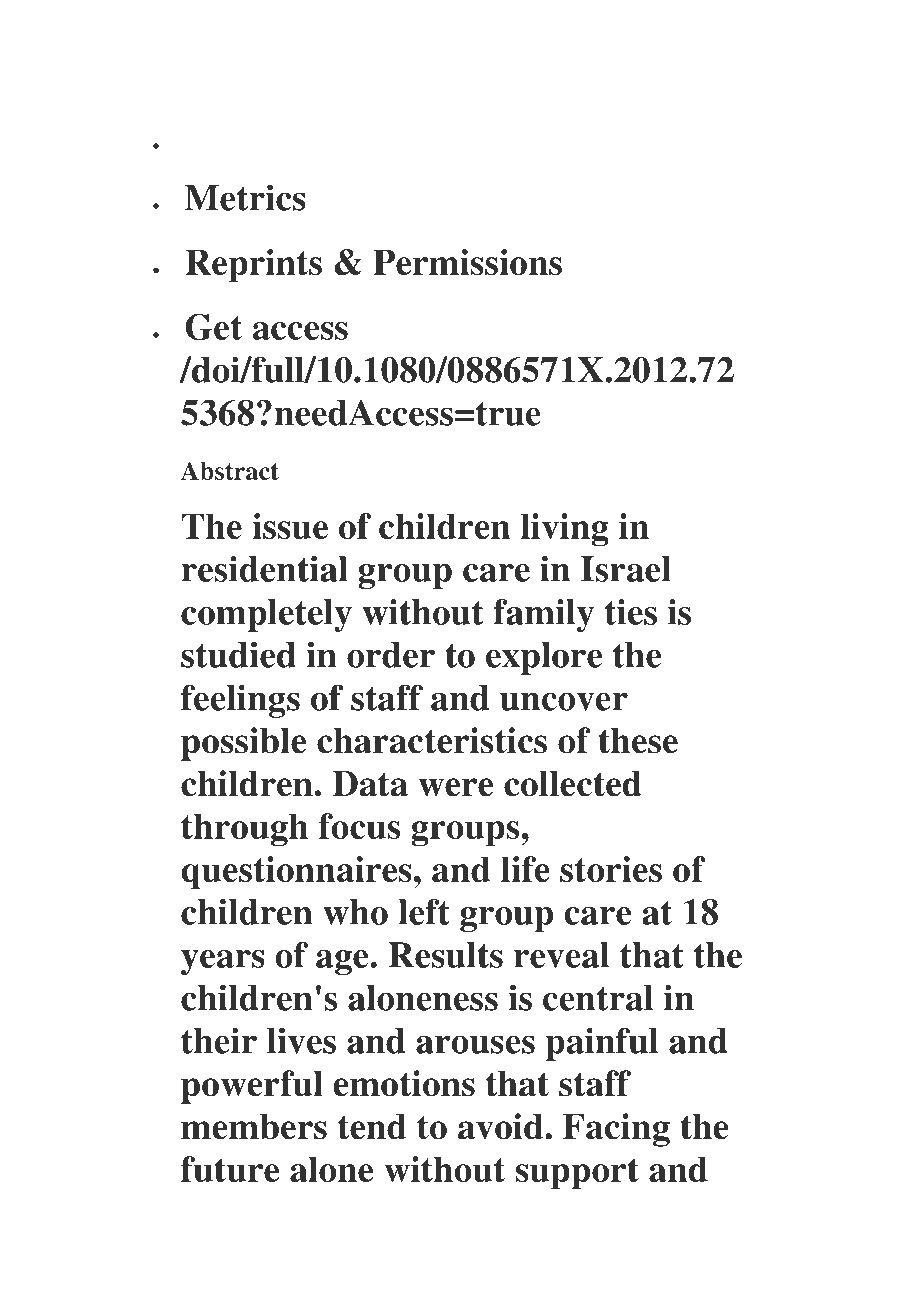 The height and width of the screenshot is (1308, 924). I want to click on were, so click(455, 787).
